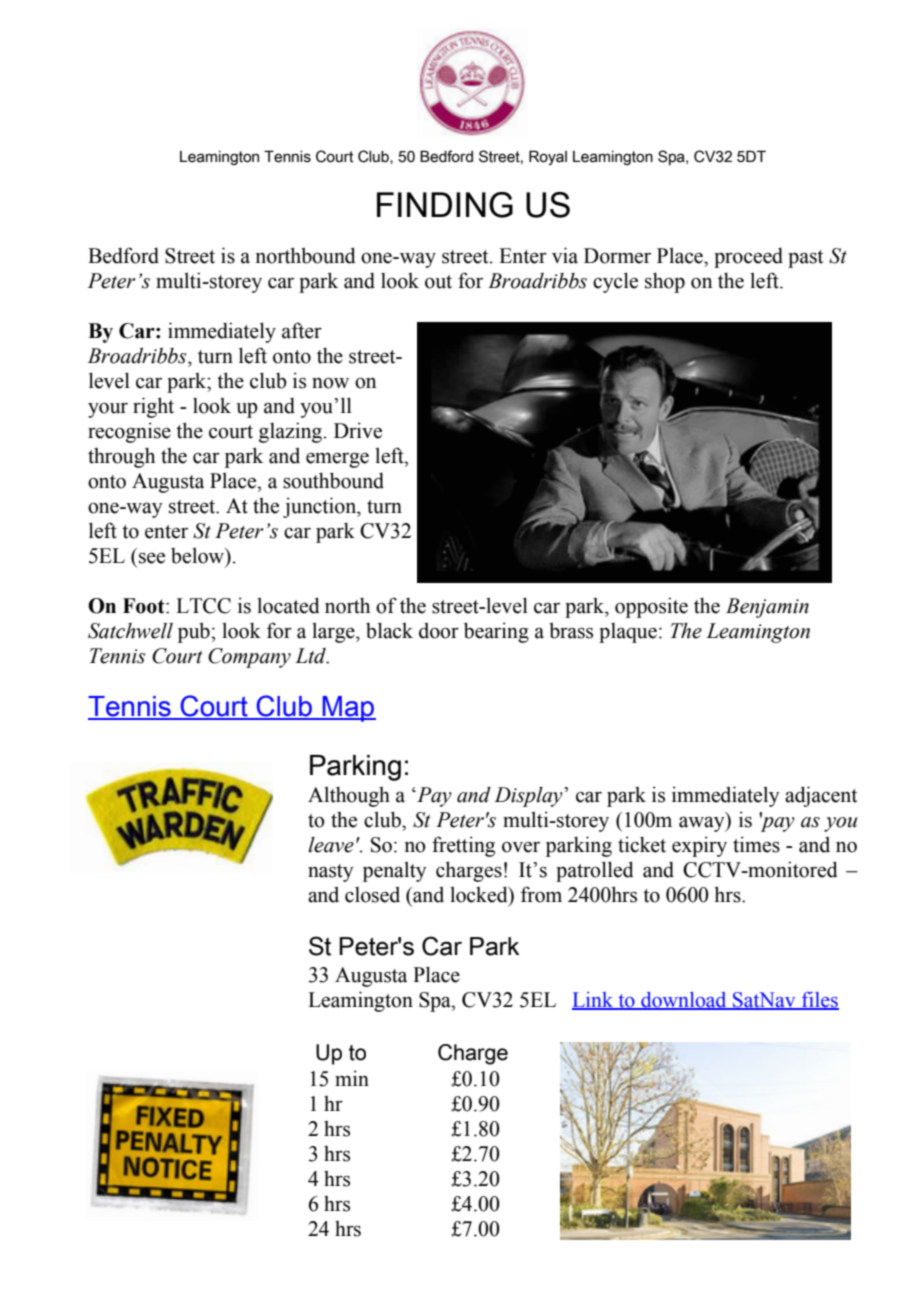  Describe the element at coordinates (594, 1000) in the screenshot. I see `Link` at that location.
